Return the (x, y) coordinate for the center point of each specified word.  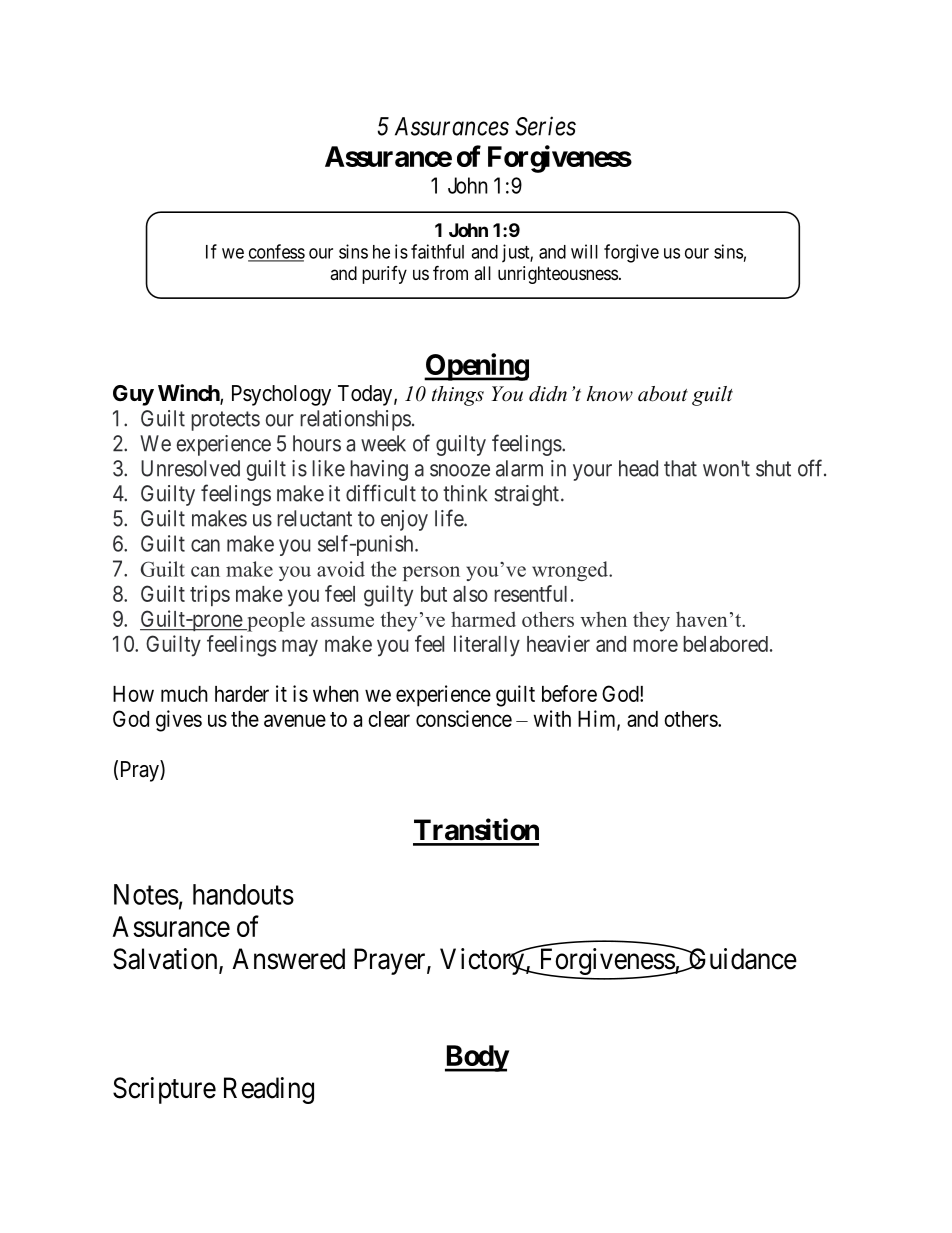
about (663, 394)
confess (276, 252)
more (655, 645)
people (275, 622)
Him (598, 719)
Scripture (164, 1090)
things (458, 396)
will (584, 251)
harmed (483, 619)
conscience (464, 718)
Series (545, 126)
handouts (243, 894)
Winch (189, 394)
